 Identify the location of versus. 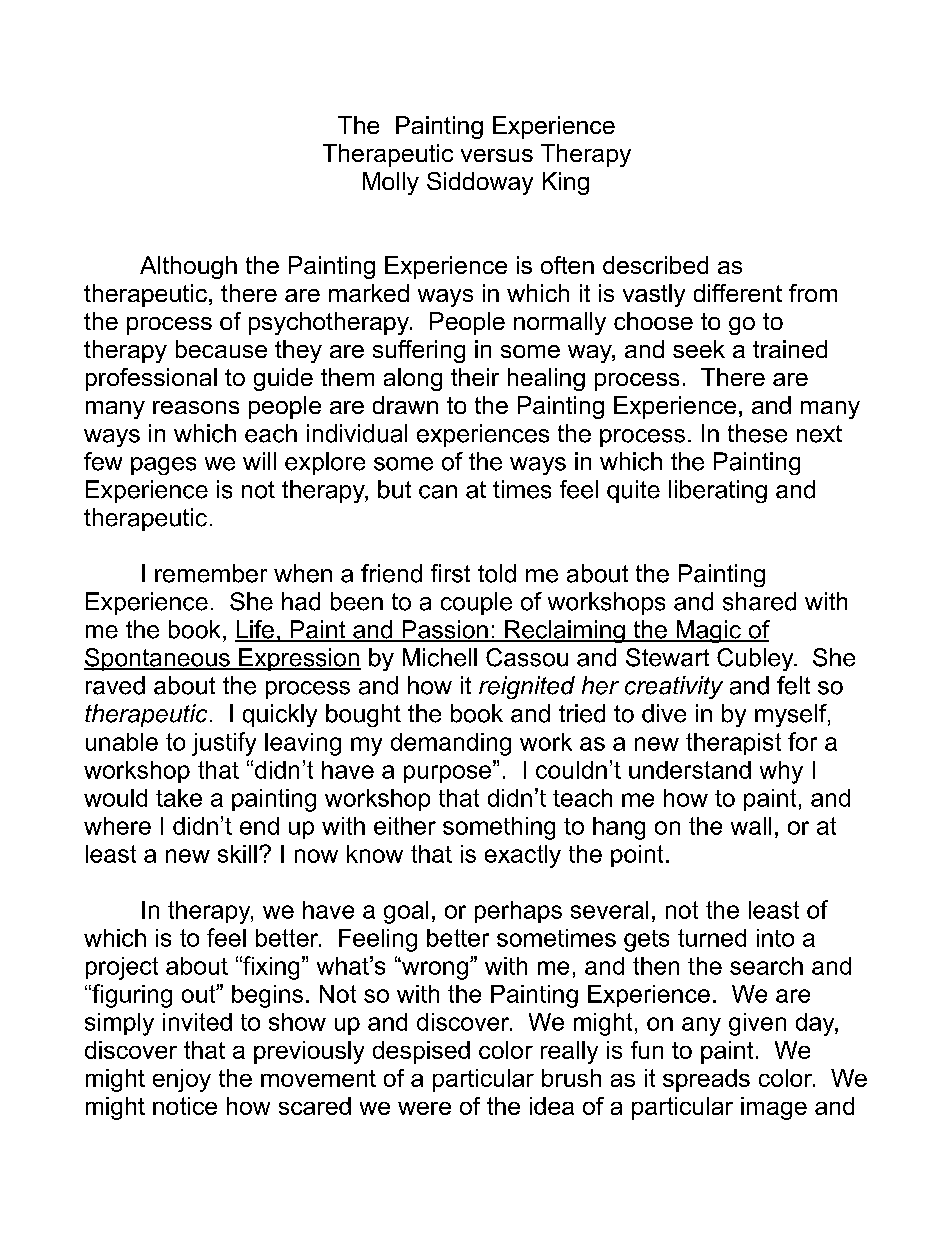
(497, 155).
